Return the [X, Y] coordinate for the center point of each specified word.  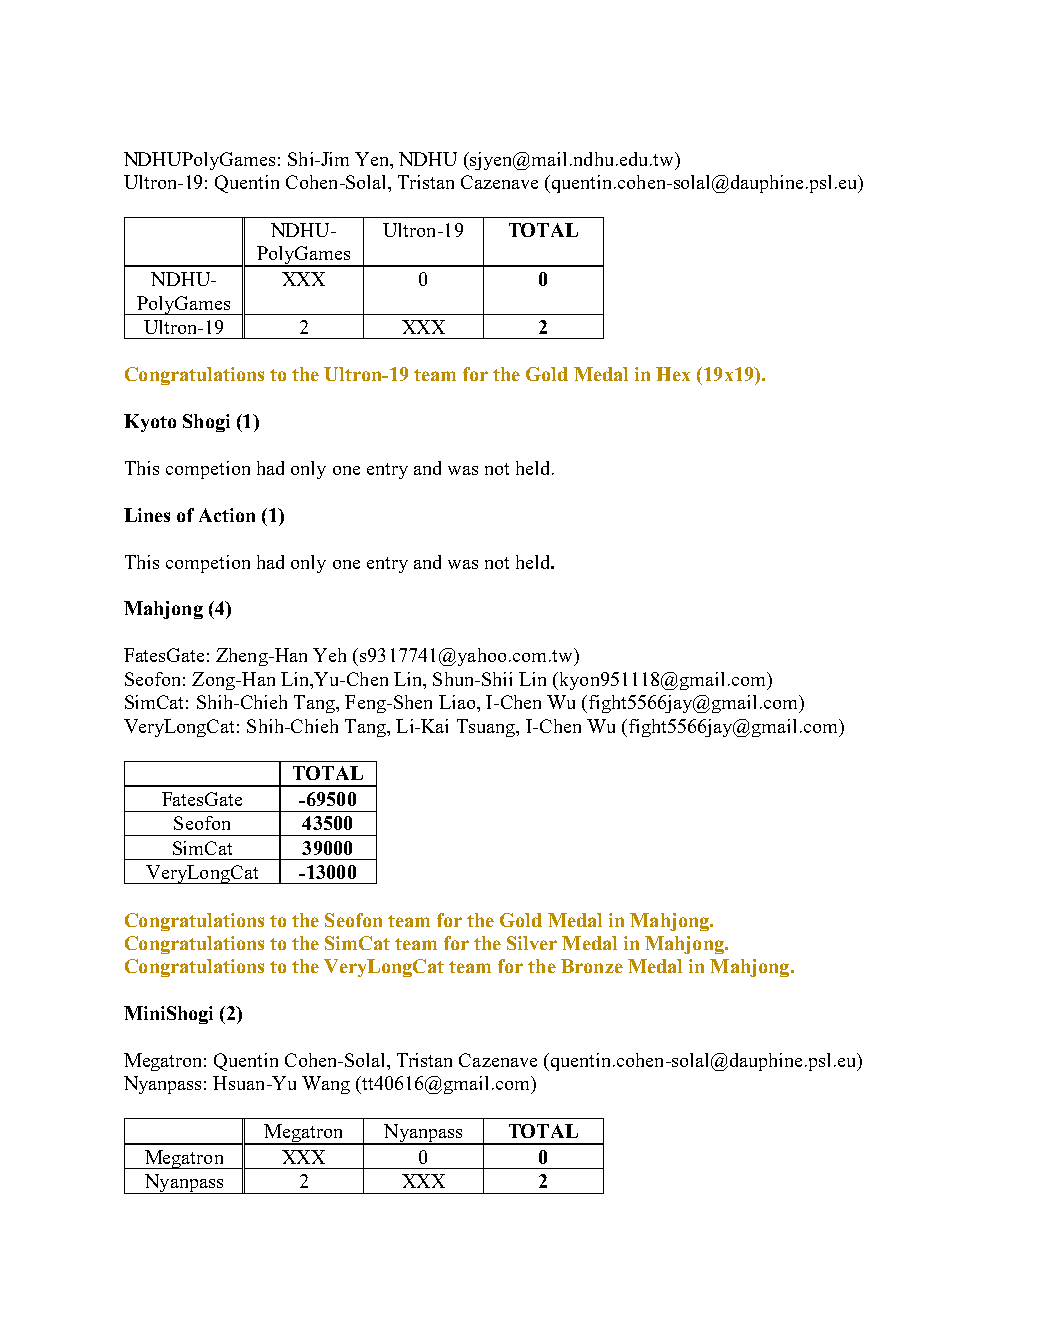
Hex [673, 374]
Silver [532, 943]
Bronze [592, 966]
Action [227, 515]
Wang [326, 1085]
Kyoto [150, 423]
